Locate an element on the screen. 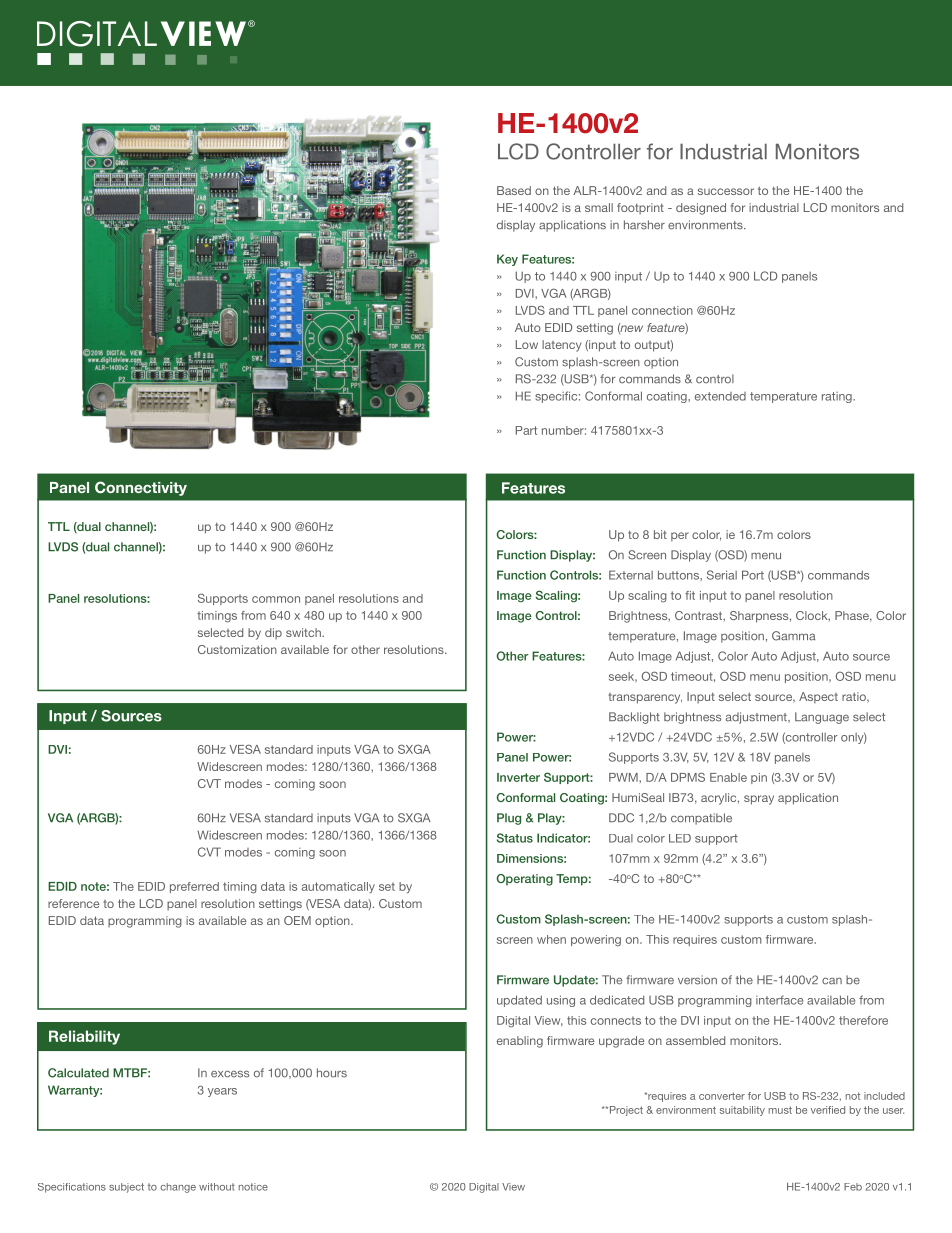 Image resolution: width=952 pixels, height=1233 pixels. can is located at coordinates (832, 981).
